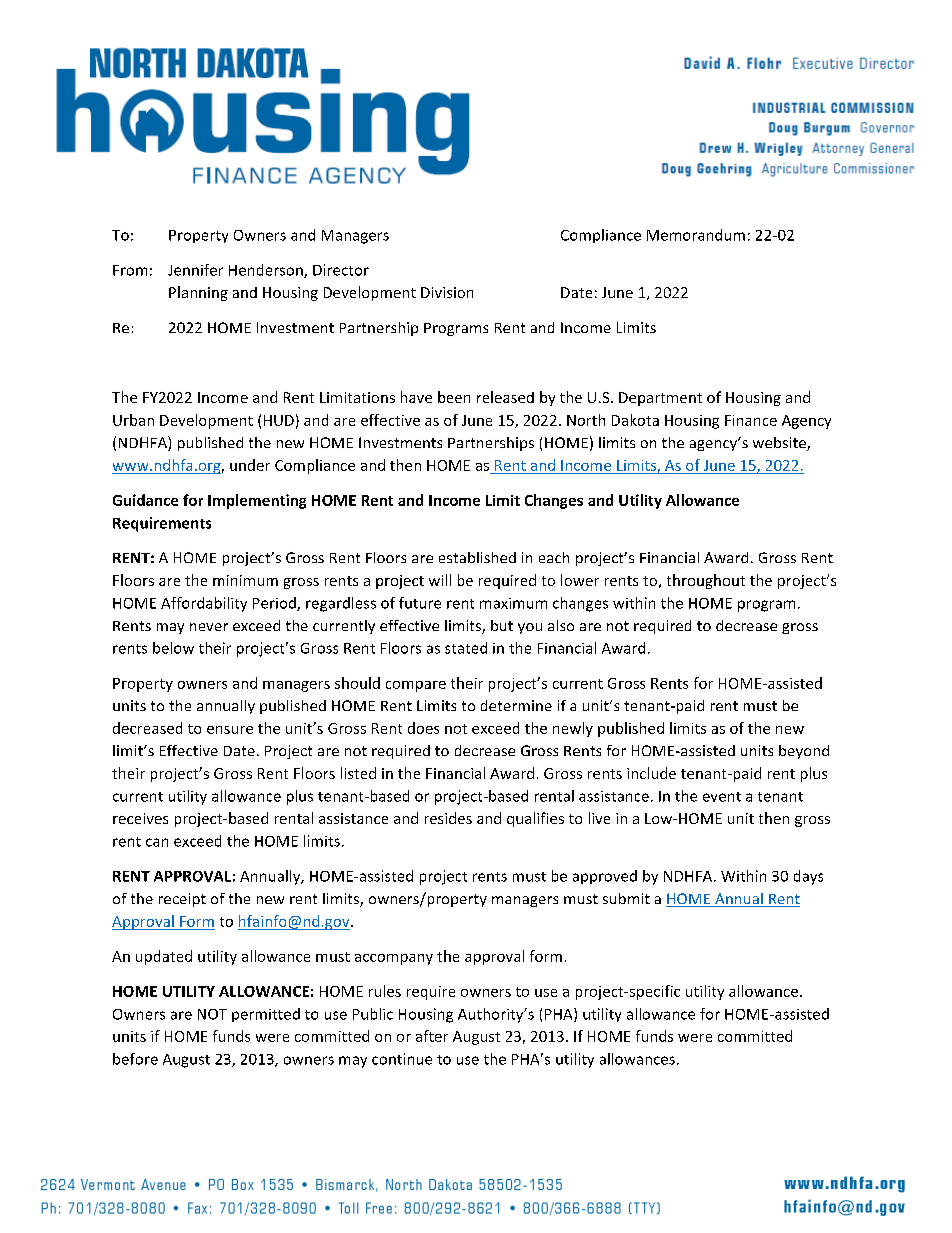  I want to click on minimum, so click(245, 580).
